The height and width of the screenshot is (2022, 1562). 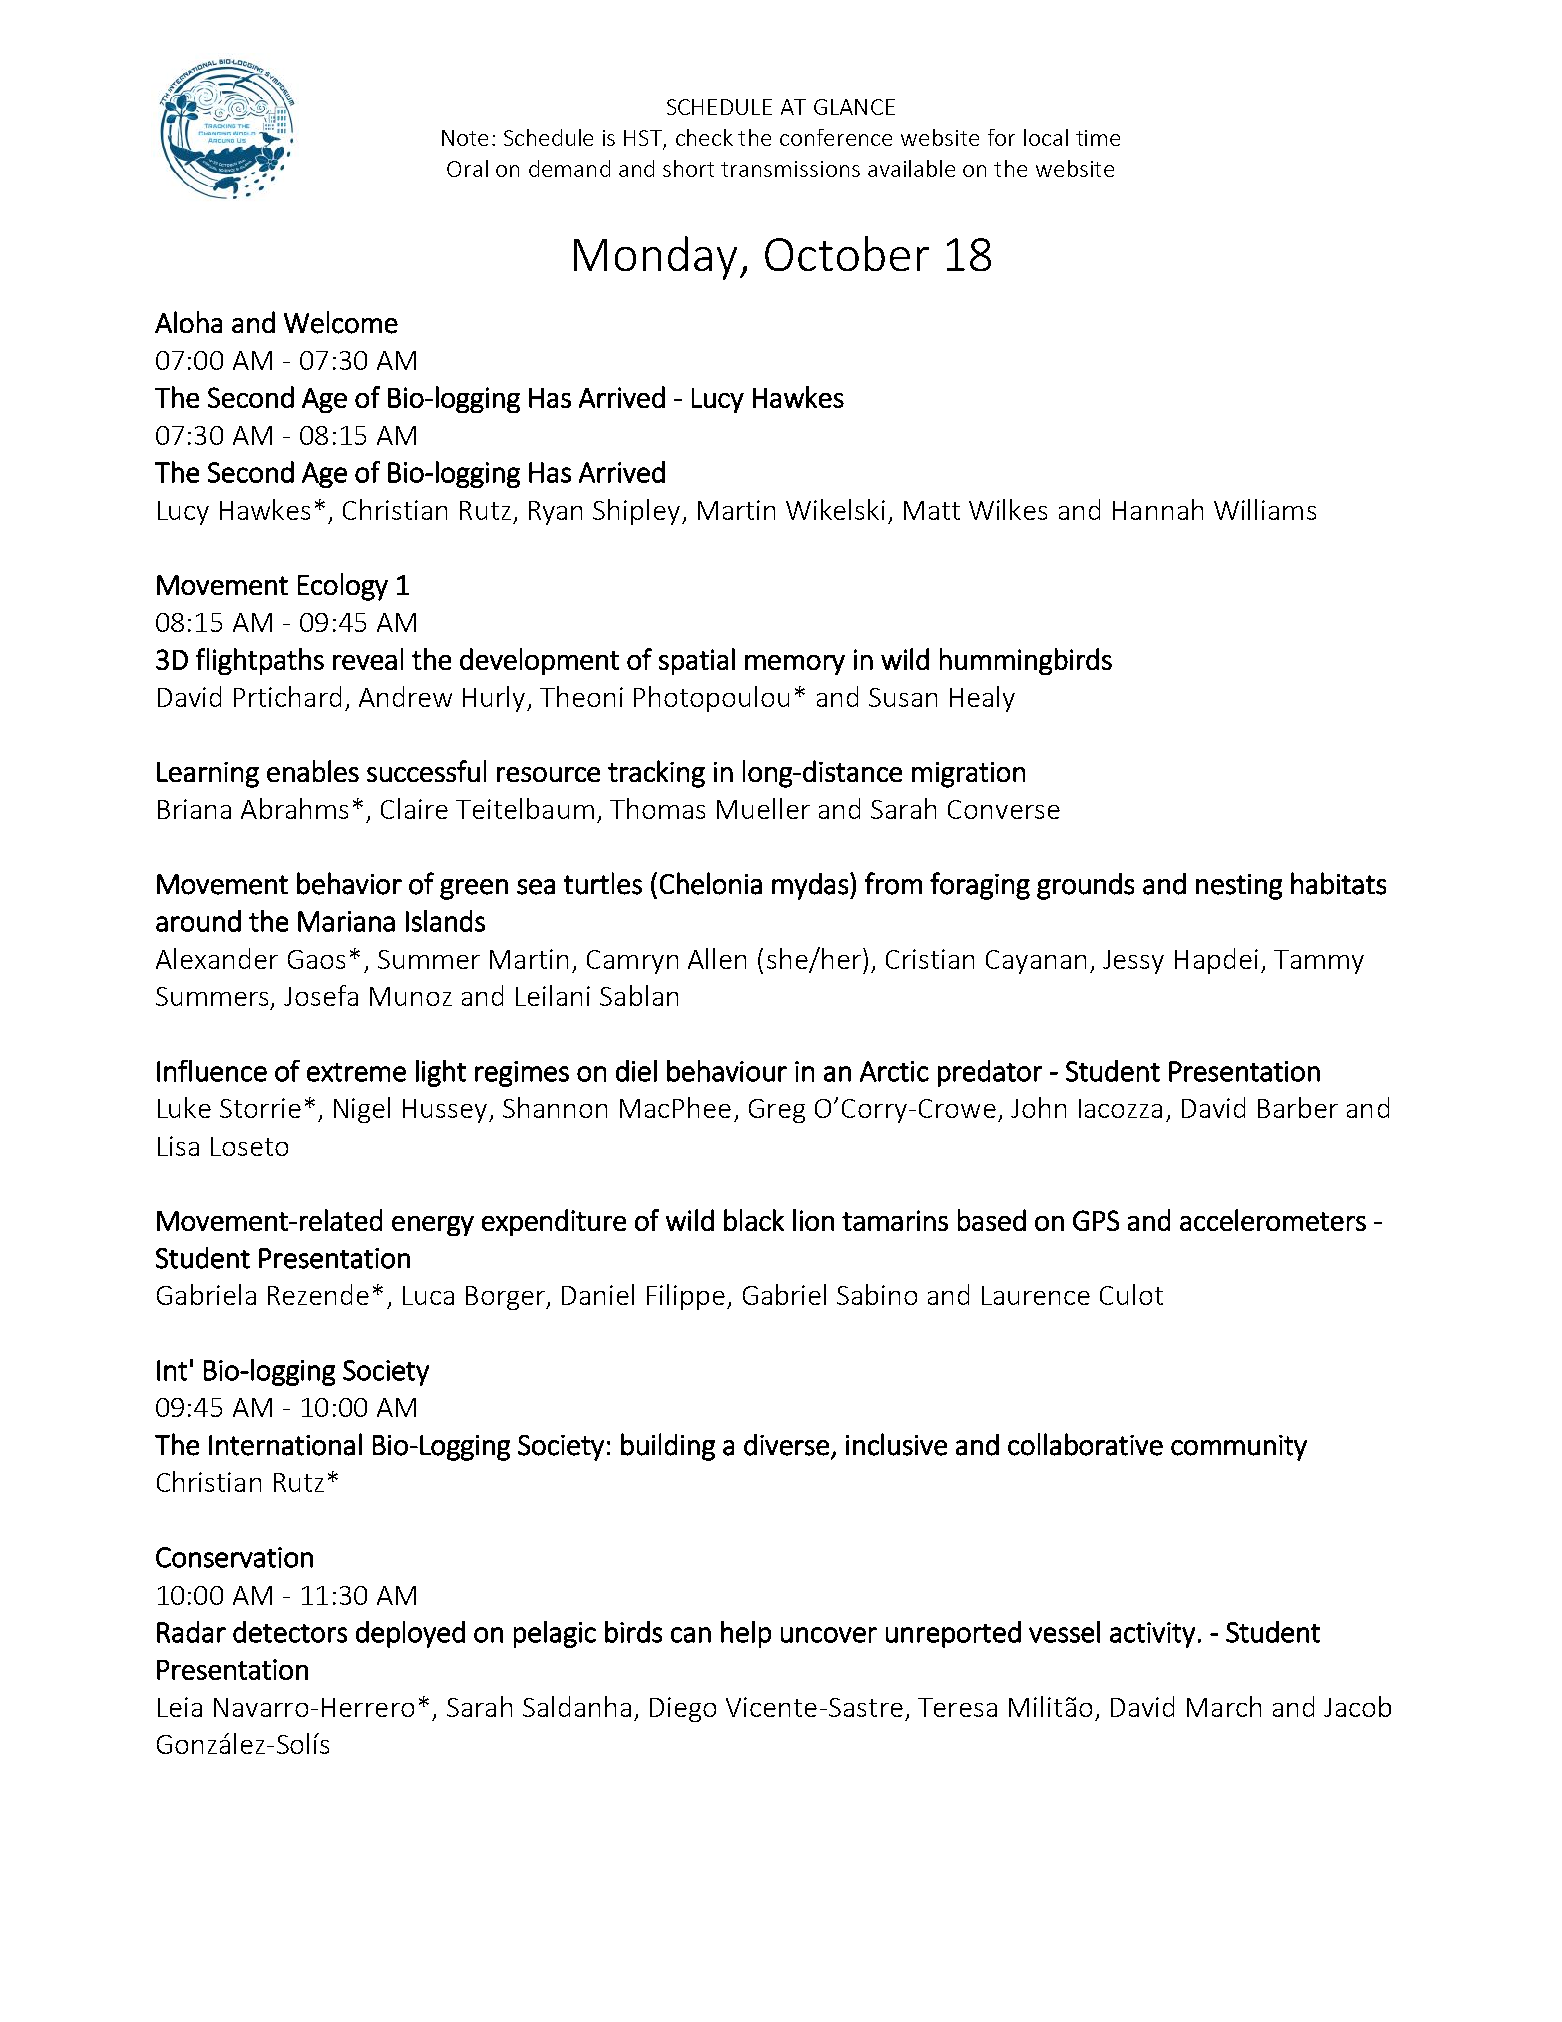 What do you see at coordinates (290, 1632) in the screenshot?
I see `detectors` at bounding box center [290, 1632].
